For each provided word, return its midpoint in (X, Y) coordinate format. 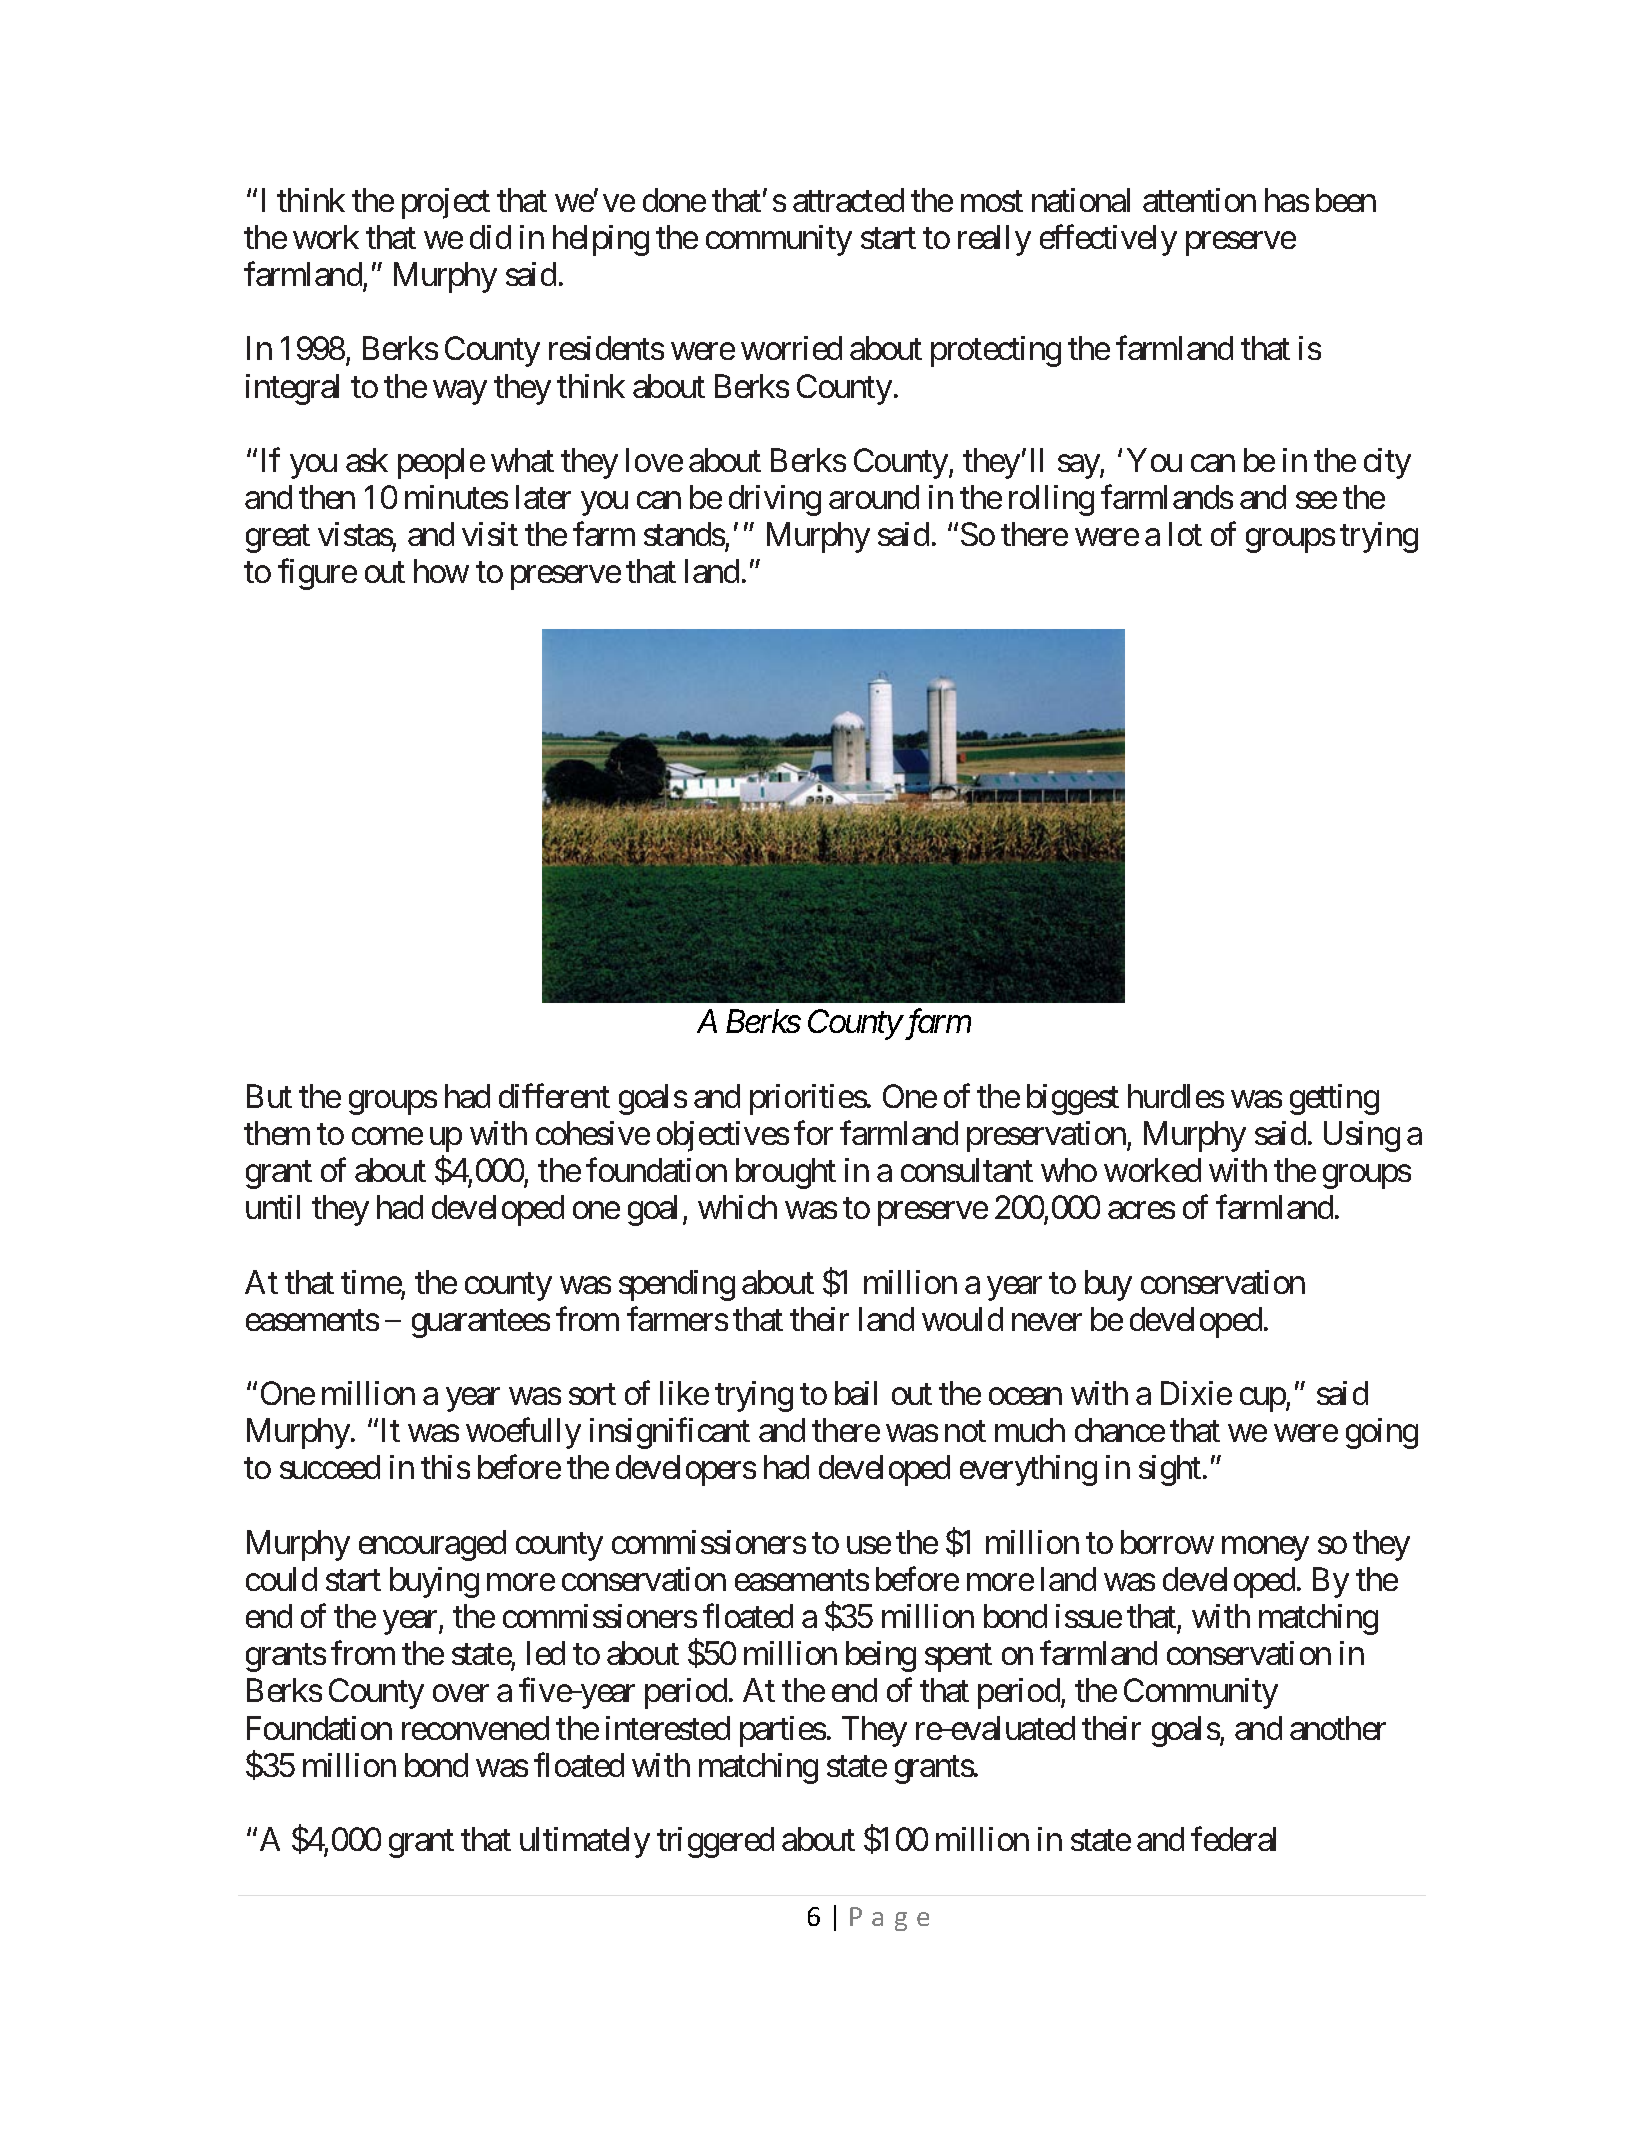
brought (786, 1173)
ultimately (585, 1842)
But (269, 1096)
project (446, 203)
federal (1233, 1839)
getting (1334, 1099)
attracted (848, 200)
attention (1199, 200)
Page (889, 1919)
